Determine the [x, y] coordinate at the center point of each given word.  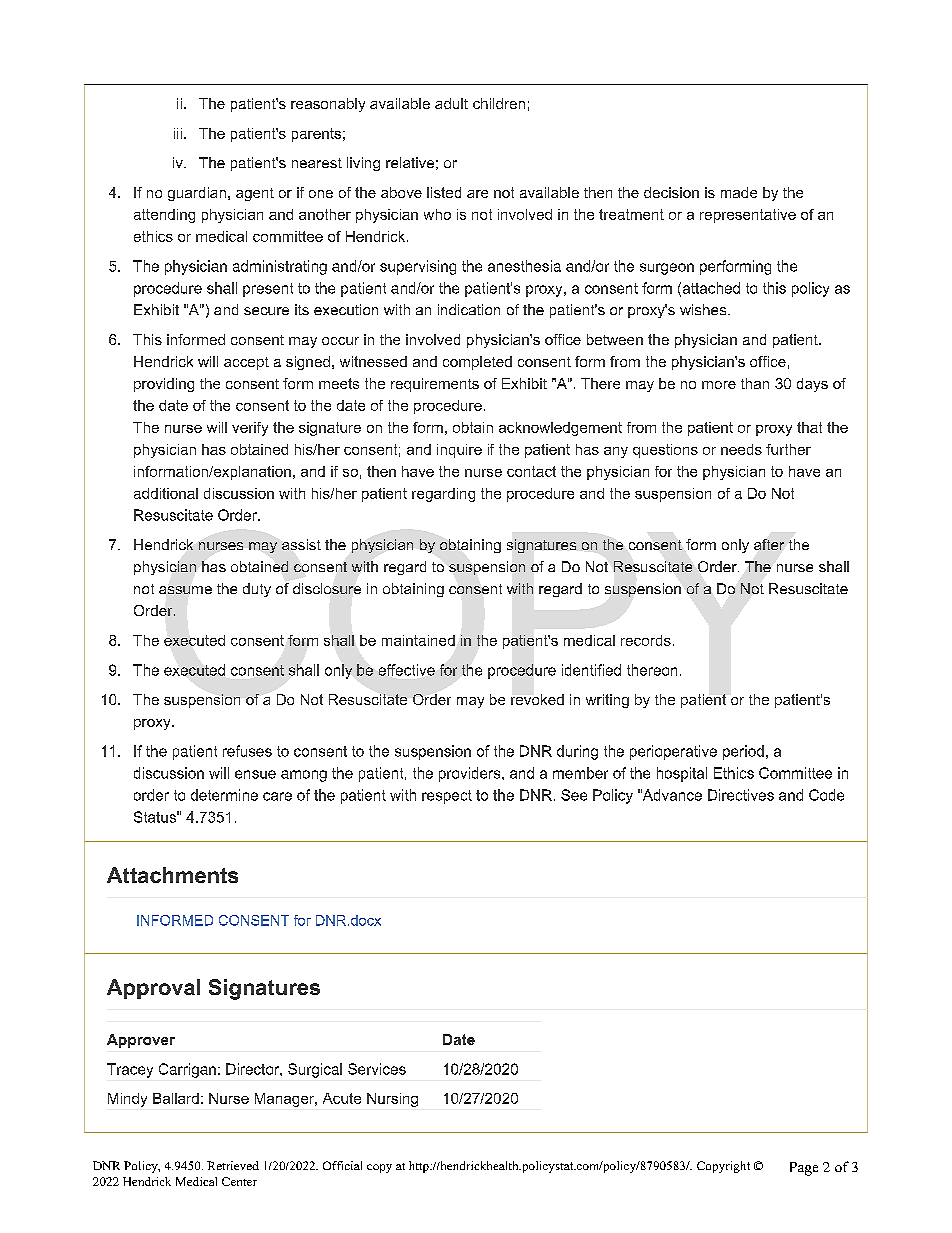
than [755, 383]
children [499, 103]
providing [164, 385]
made [739, 192]
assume [185, 590]
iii [178, 133]
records [646, 640]
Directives [741, 795]
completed [477, 363]
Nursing [392, 1100]
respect [447, 797]
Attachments [172, 875]
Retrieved [233, 1165]
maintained [418, 640]
